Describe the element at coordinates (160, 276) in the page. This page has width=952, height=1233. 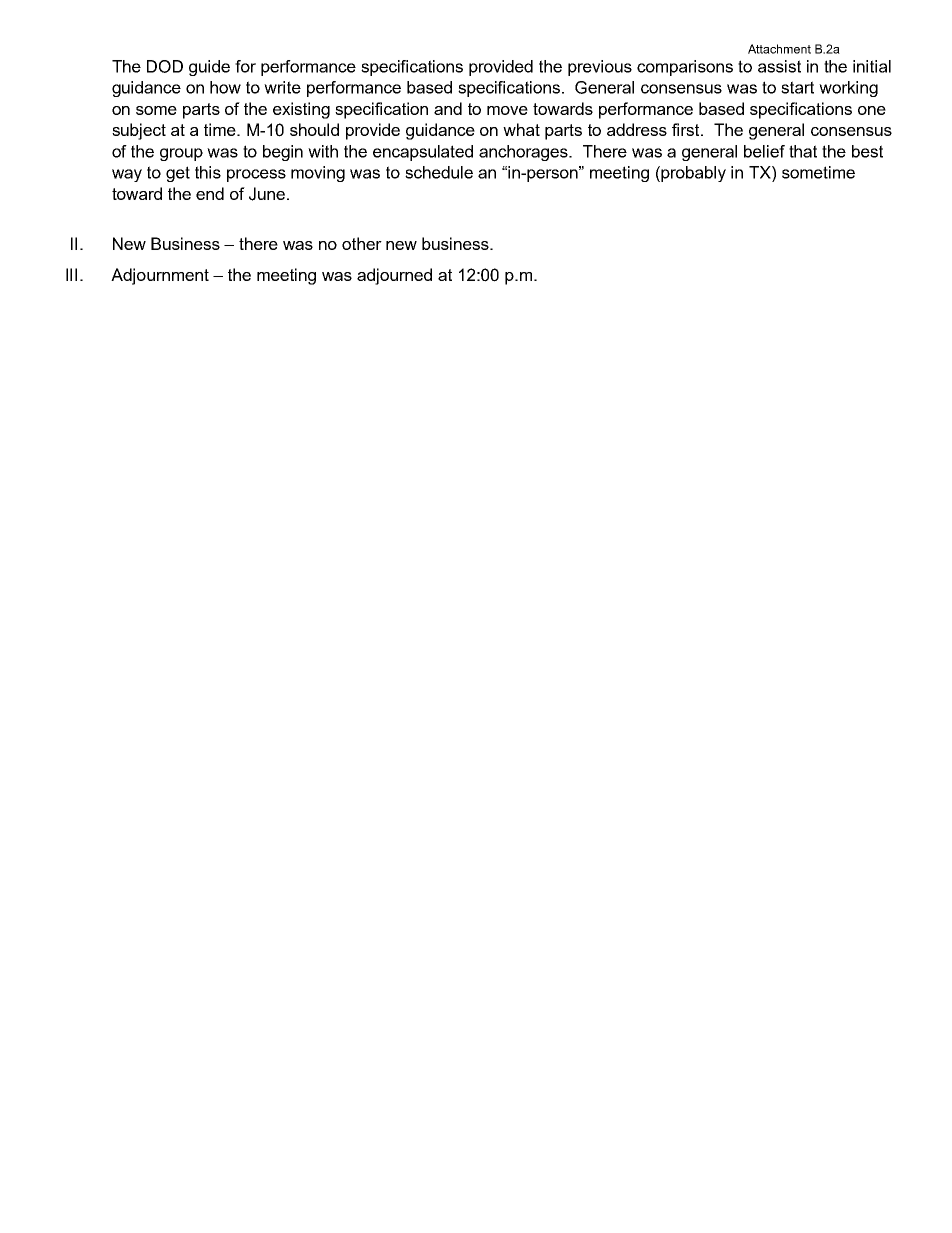
I see `Adjournment` at that location.
